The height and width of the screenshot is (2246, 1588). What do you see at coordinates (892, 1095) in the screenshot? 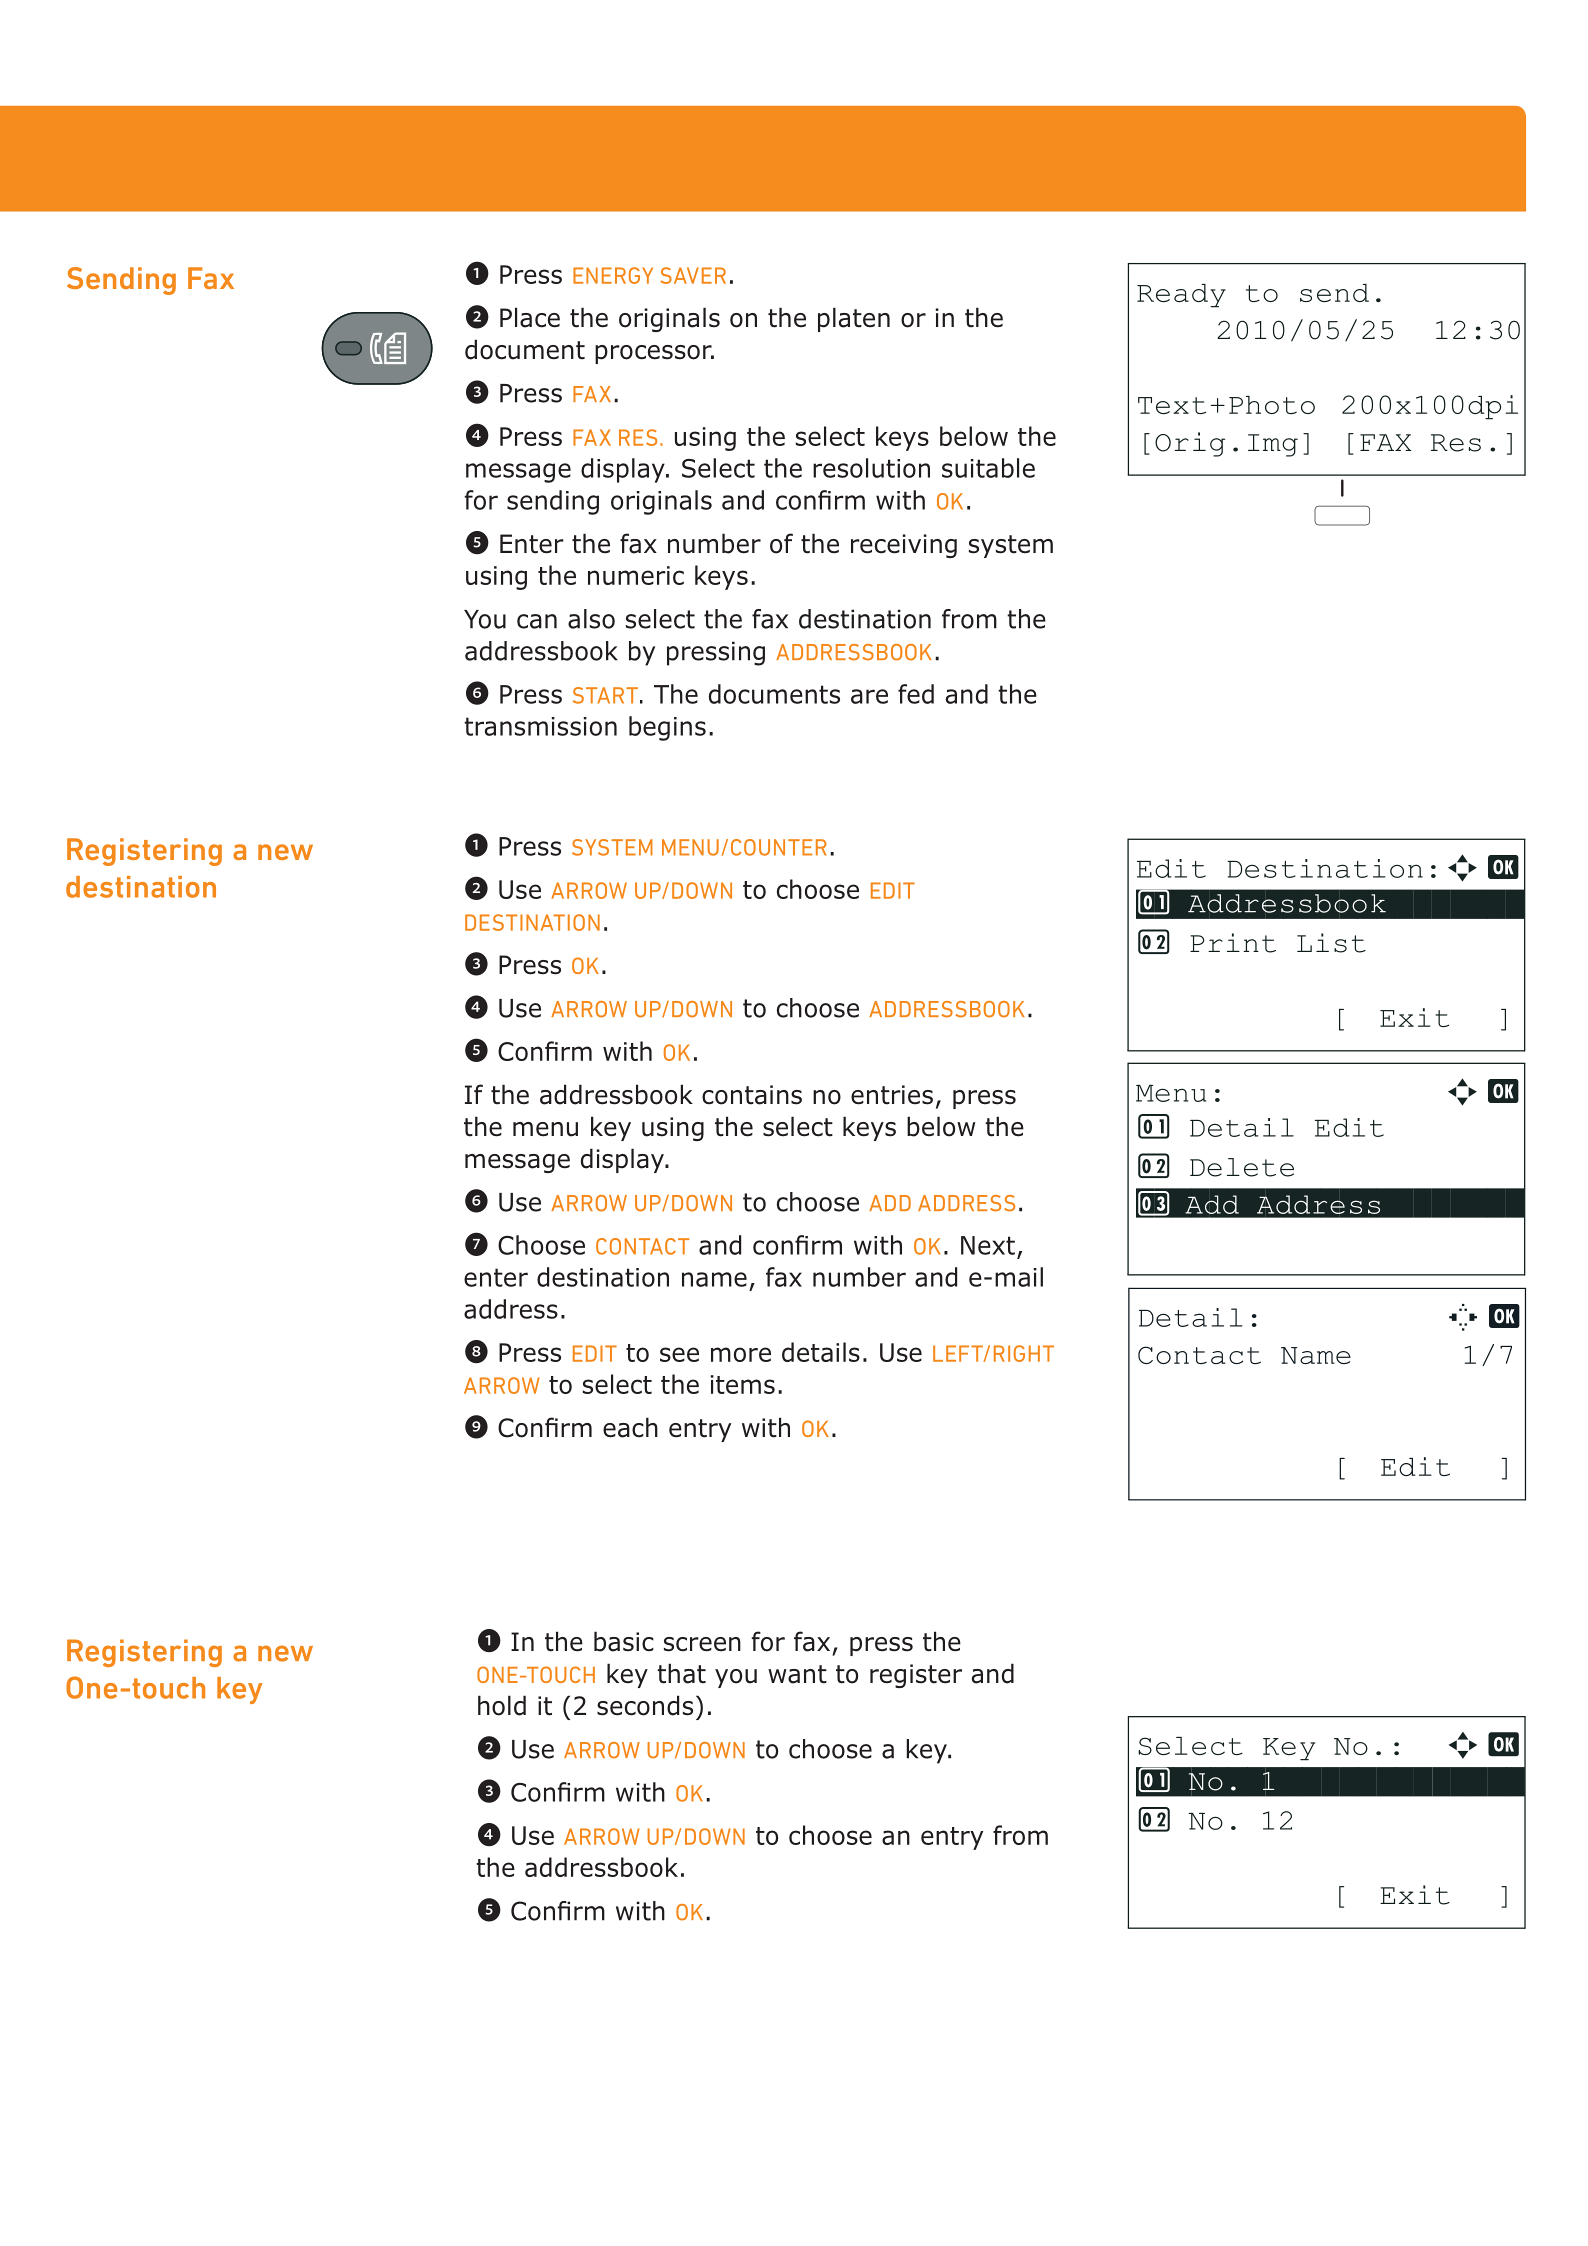
I see `entries` at bounding box center [892, 1095].
